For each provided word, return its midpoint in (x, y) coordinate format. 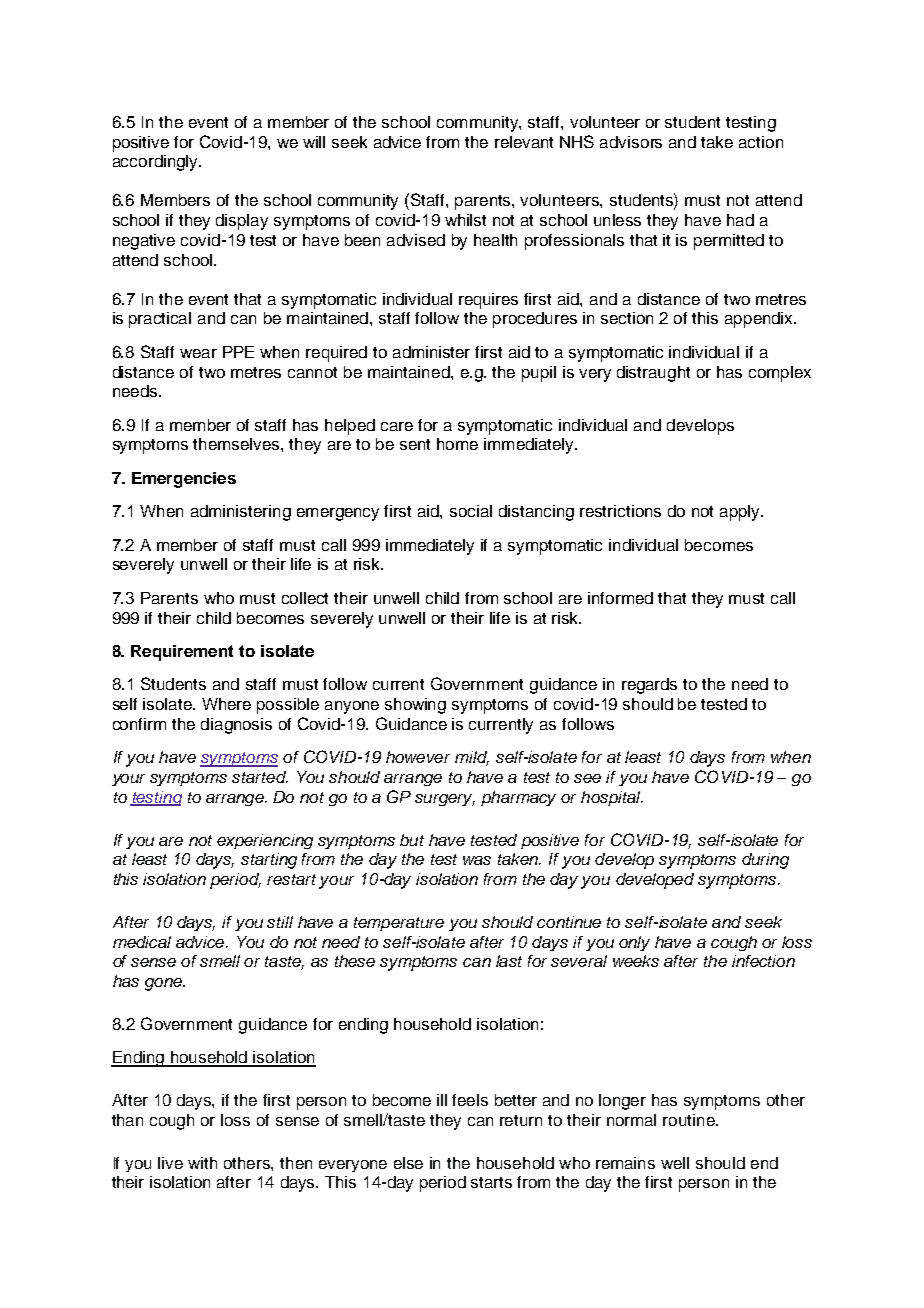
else (408, 1163)
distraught (653, 374)
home (457, 444)
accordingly (156, 163)
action (761, 142)
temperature (399, 924)
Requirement (182, 653)
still (280, 922)
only (634, 943)
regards (649, 686)
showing (415, 706)
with (202, 1163)
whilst (465, 220)
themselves (237, 444)
